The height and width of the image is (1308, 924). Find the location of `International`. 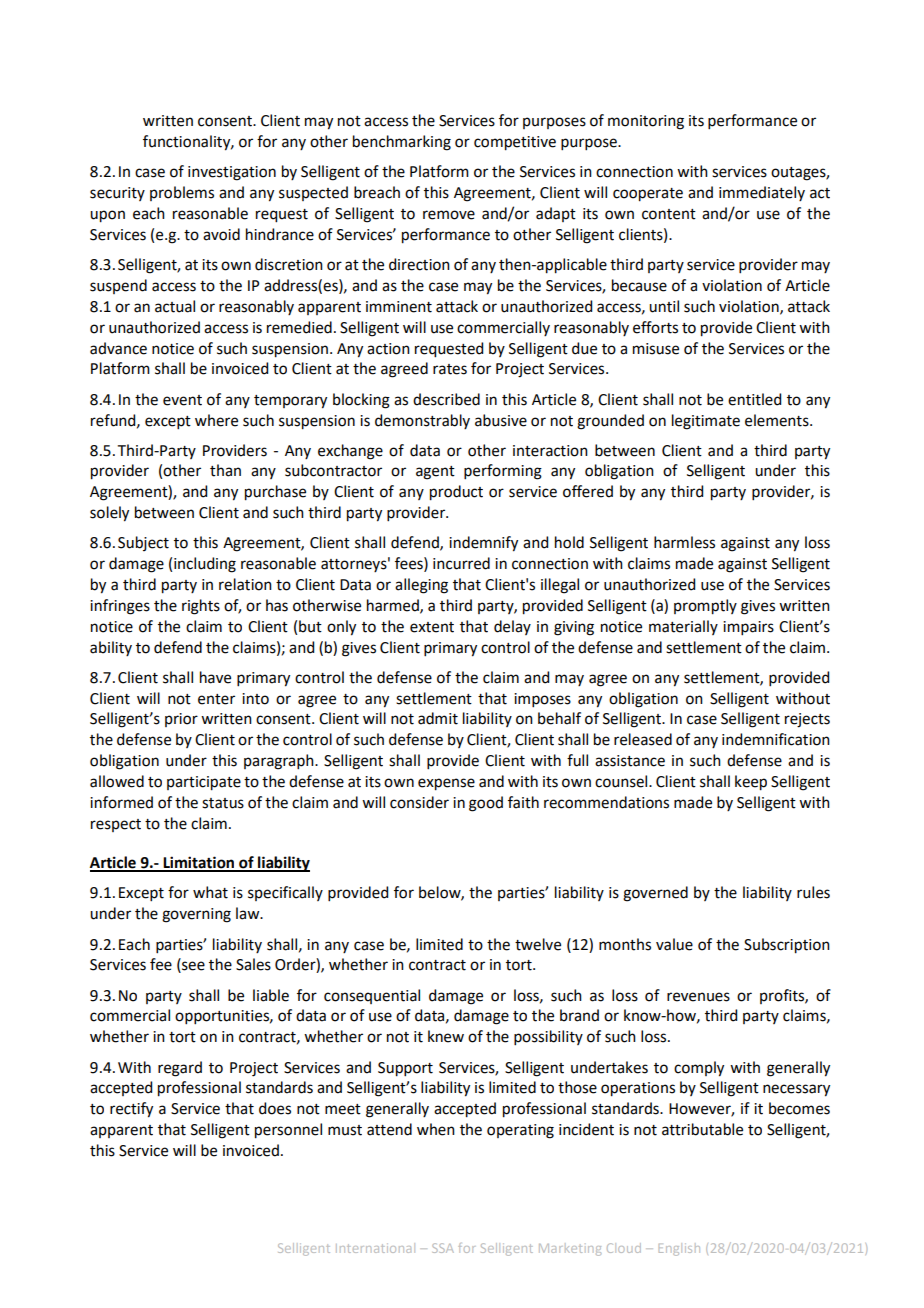

International is located at coordinates (375, 1248).
